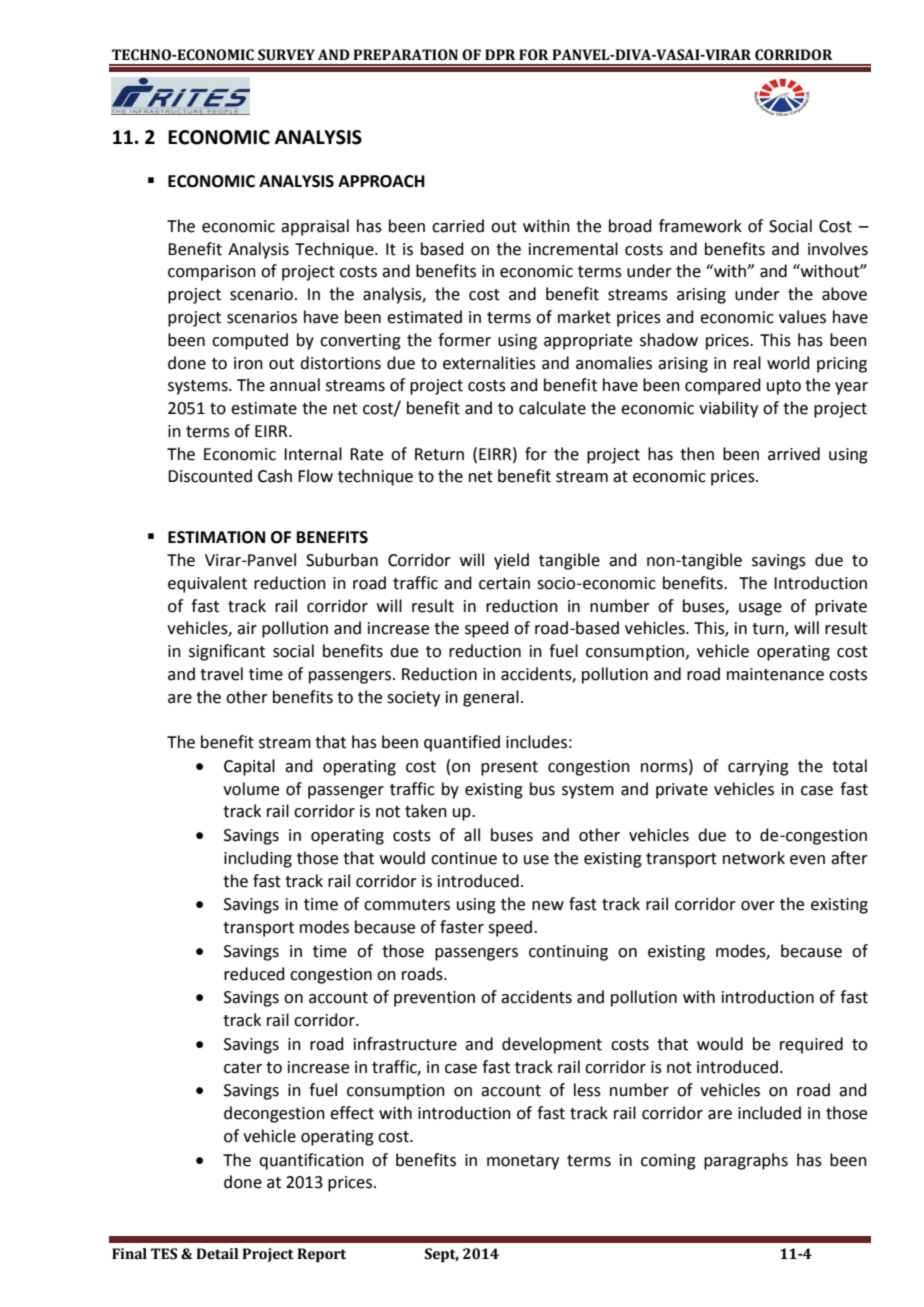 The image size is (924, 1307). Describe the element at coordinates (775, 674) in the image. I see `maintenance` at that location.
